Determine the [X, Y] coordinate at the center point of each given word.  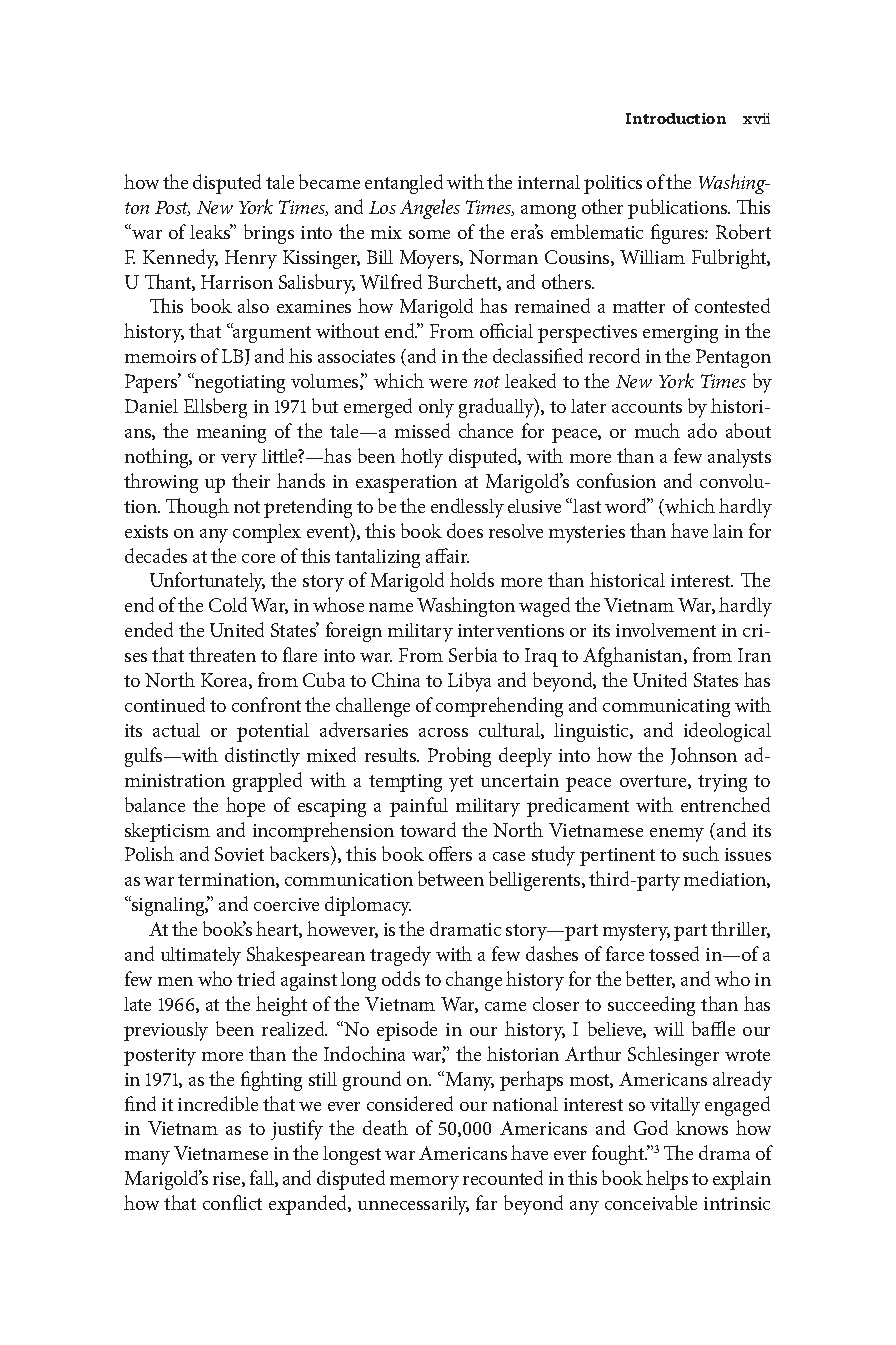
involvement [666, 630]
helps [667, 1180]
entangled [404, 184]
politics [613, 184]
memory [424, 1183]
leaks [211, 231]
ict [252, 1203]
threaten [222, 654]
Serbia [473, 654]
